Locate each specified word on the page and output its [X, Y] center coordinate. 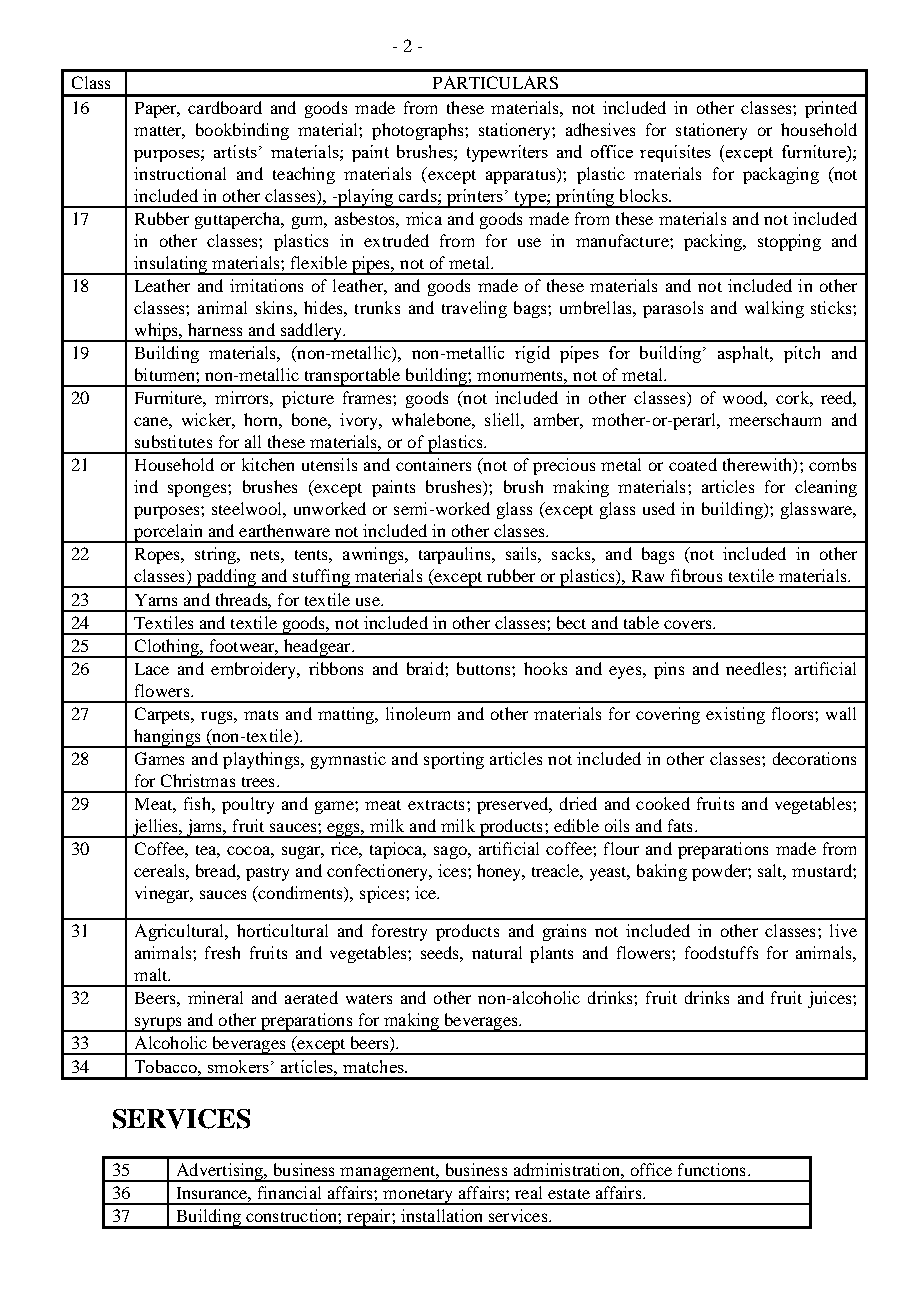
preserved [514, 805]
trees [258, 782]
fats [680, 825]
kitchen [268, 464]
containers [433, 464]
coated [693, 464]
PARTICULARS [495, 82]
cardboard [225, 107]
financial [289, 1192]
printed [831, 109]
